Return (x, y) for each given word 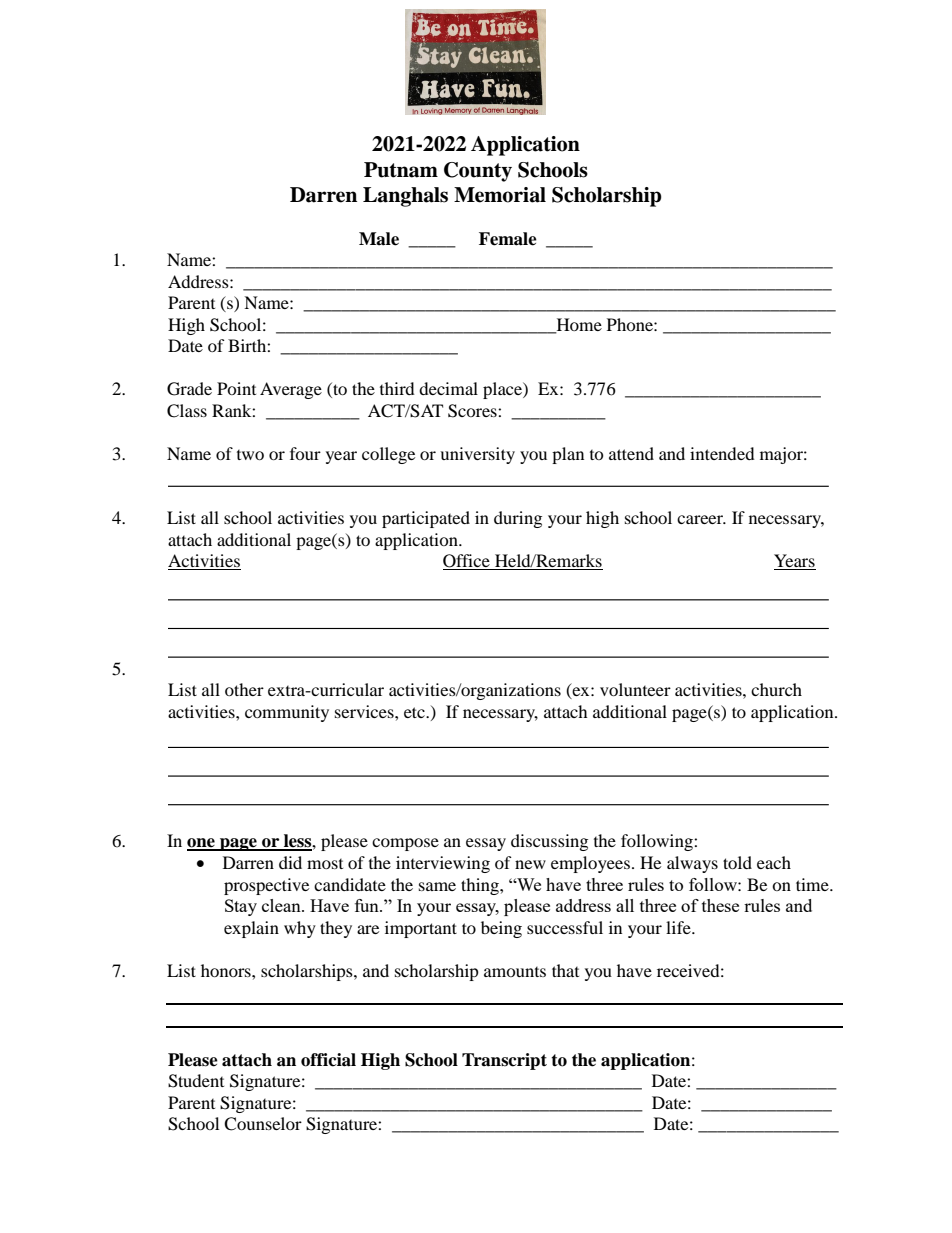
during (518, 519)
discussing (549, 842)
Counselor (263, 1124)
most (325, 864)
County (478, 172)
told (737, 862)
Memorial (500, 195)
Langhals (405, 197)
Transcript (504, 1061)
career (701, 519)
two (250, 455)
